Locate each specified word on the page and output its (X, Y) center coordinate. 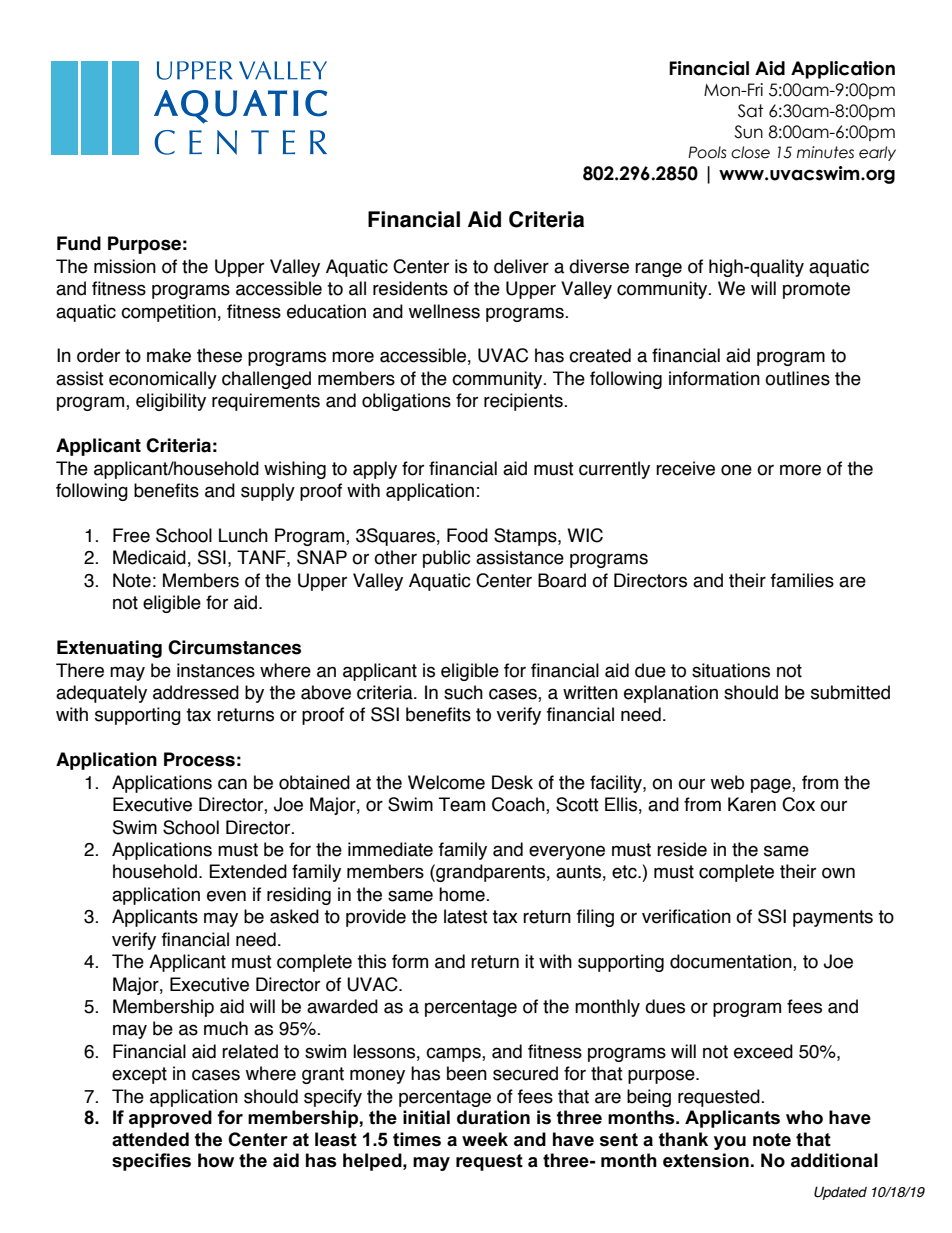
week (485, 1139)
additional (834, 1160)
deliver (521, 266)
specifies (151, 1162)
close (750, 152)
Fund (79, 243)
